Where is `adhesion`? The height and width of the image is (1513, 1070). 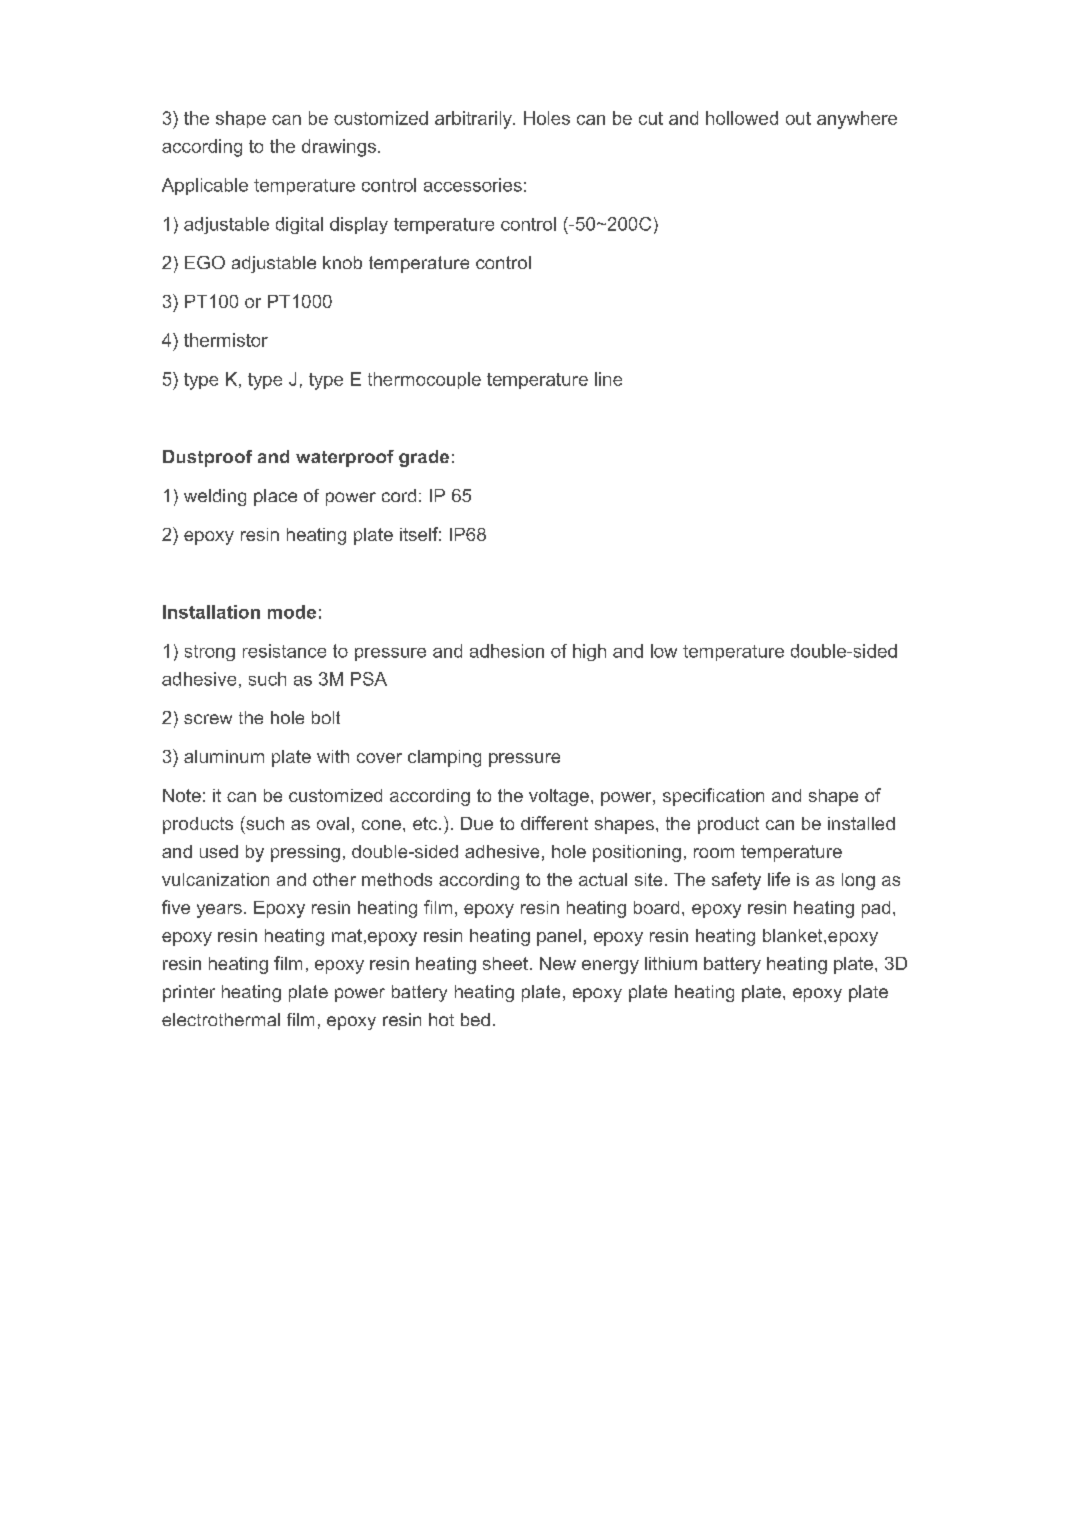
adhesion is located at coordinates (507, 651).
